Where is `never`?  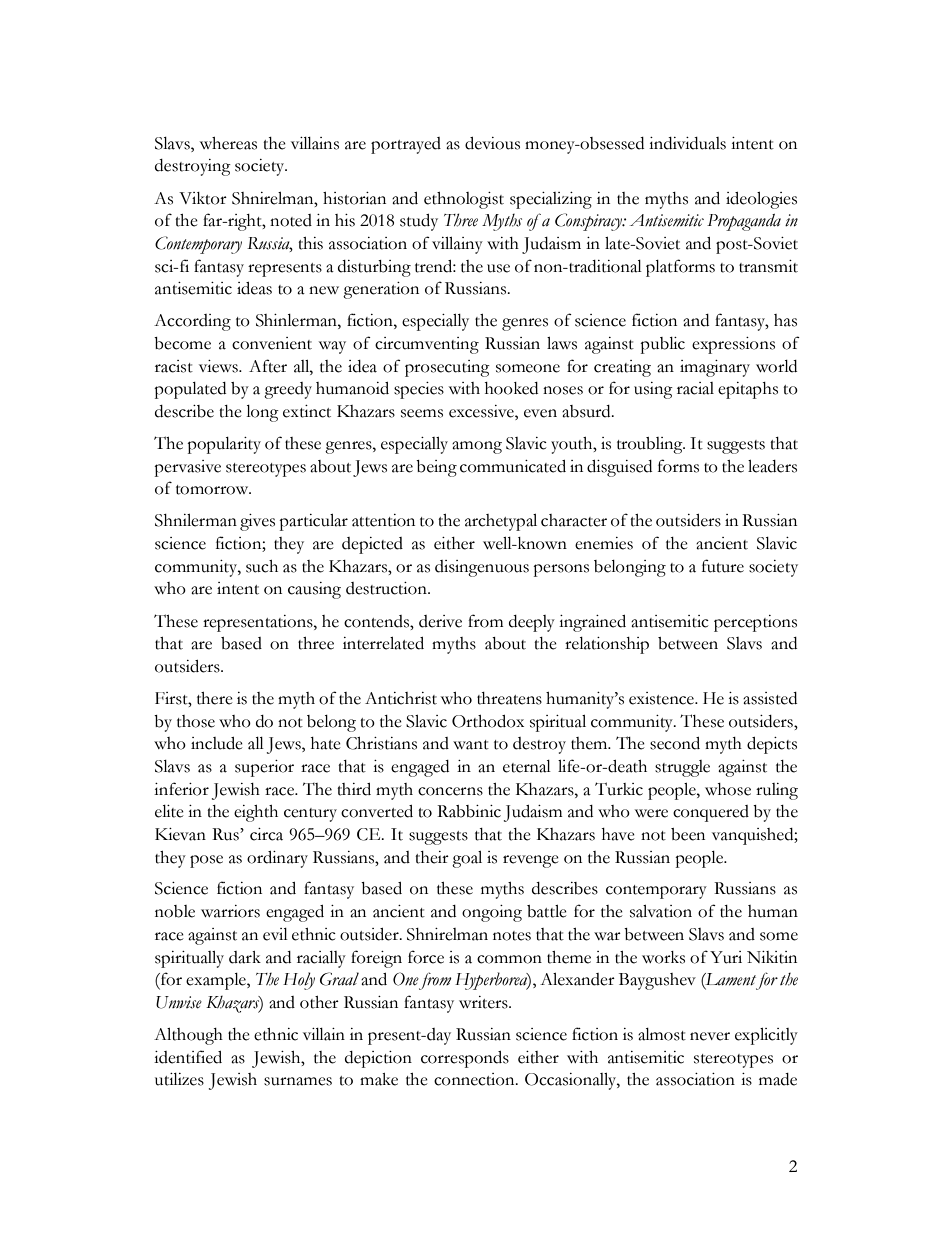 never is located at coordinates (710, 1036).
